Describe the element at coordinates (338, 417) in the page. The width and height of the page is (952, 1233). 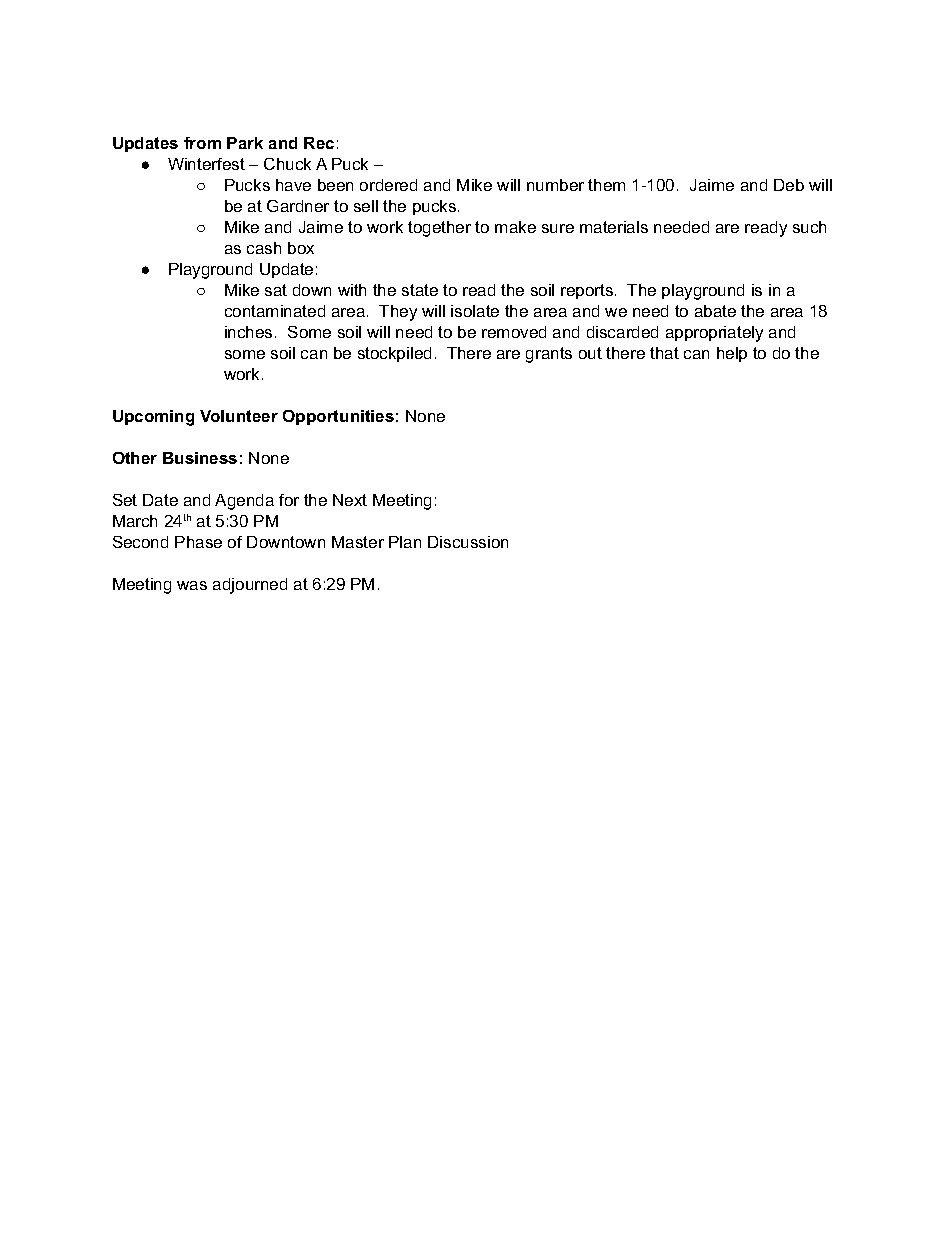
I see `Opportunities` at that location.
